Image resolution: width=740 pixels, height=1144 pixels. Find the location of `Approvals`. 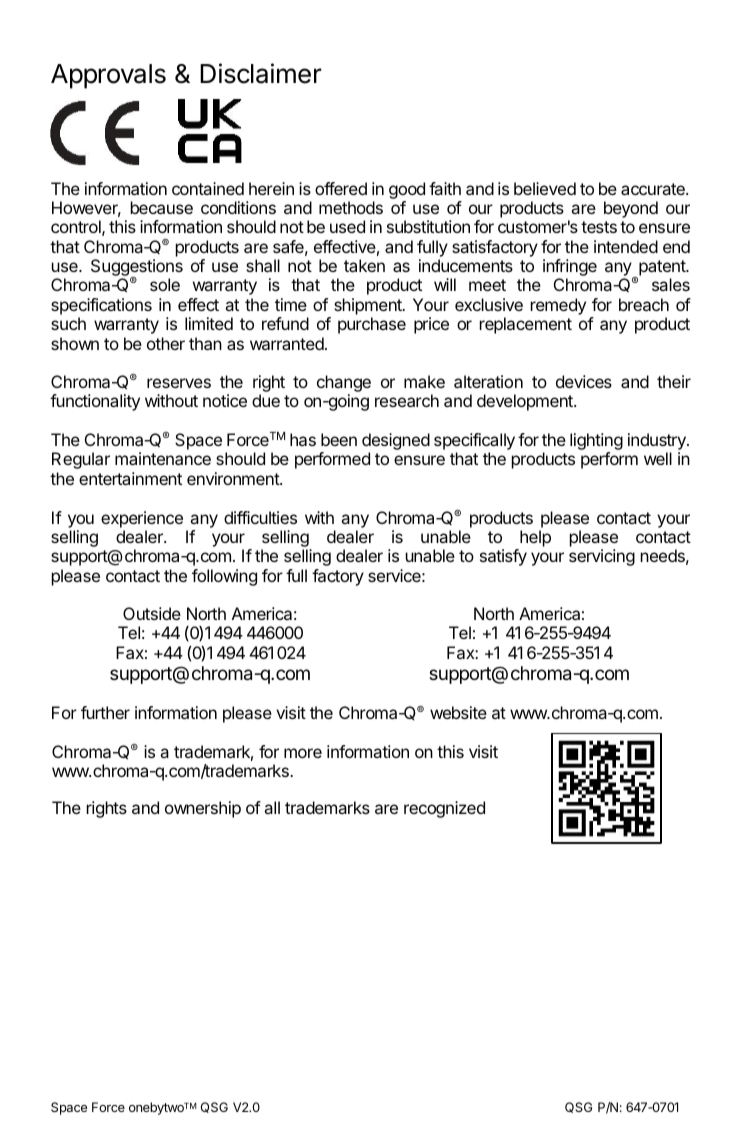

Approvals is located at coordinates (108, 76).
